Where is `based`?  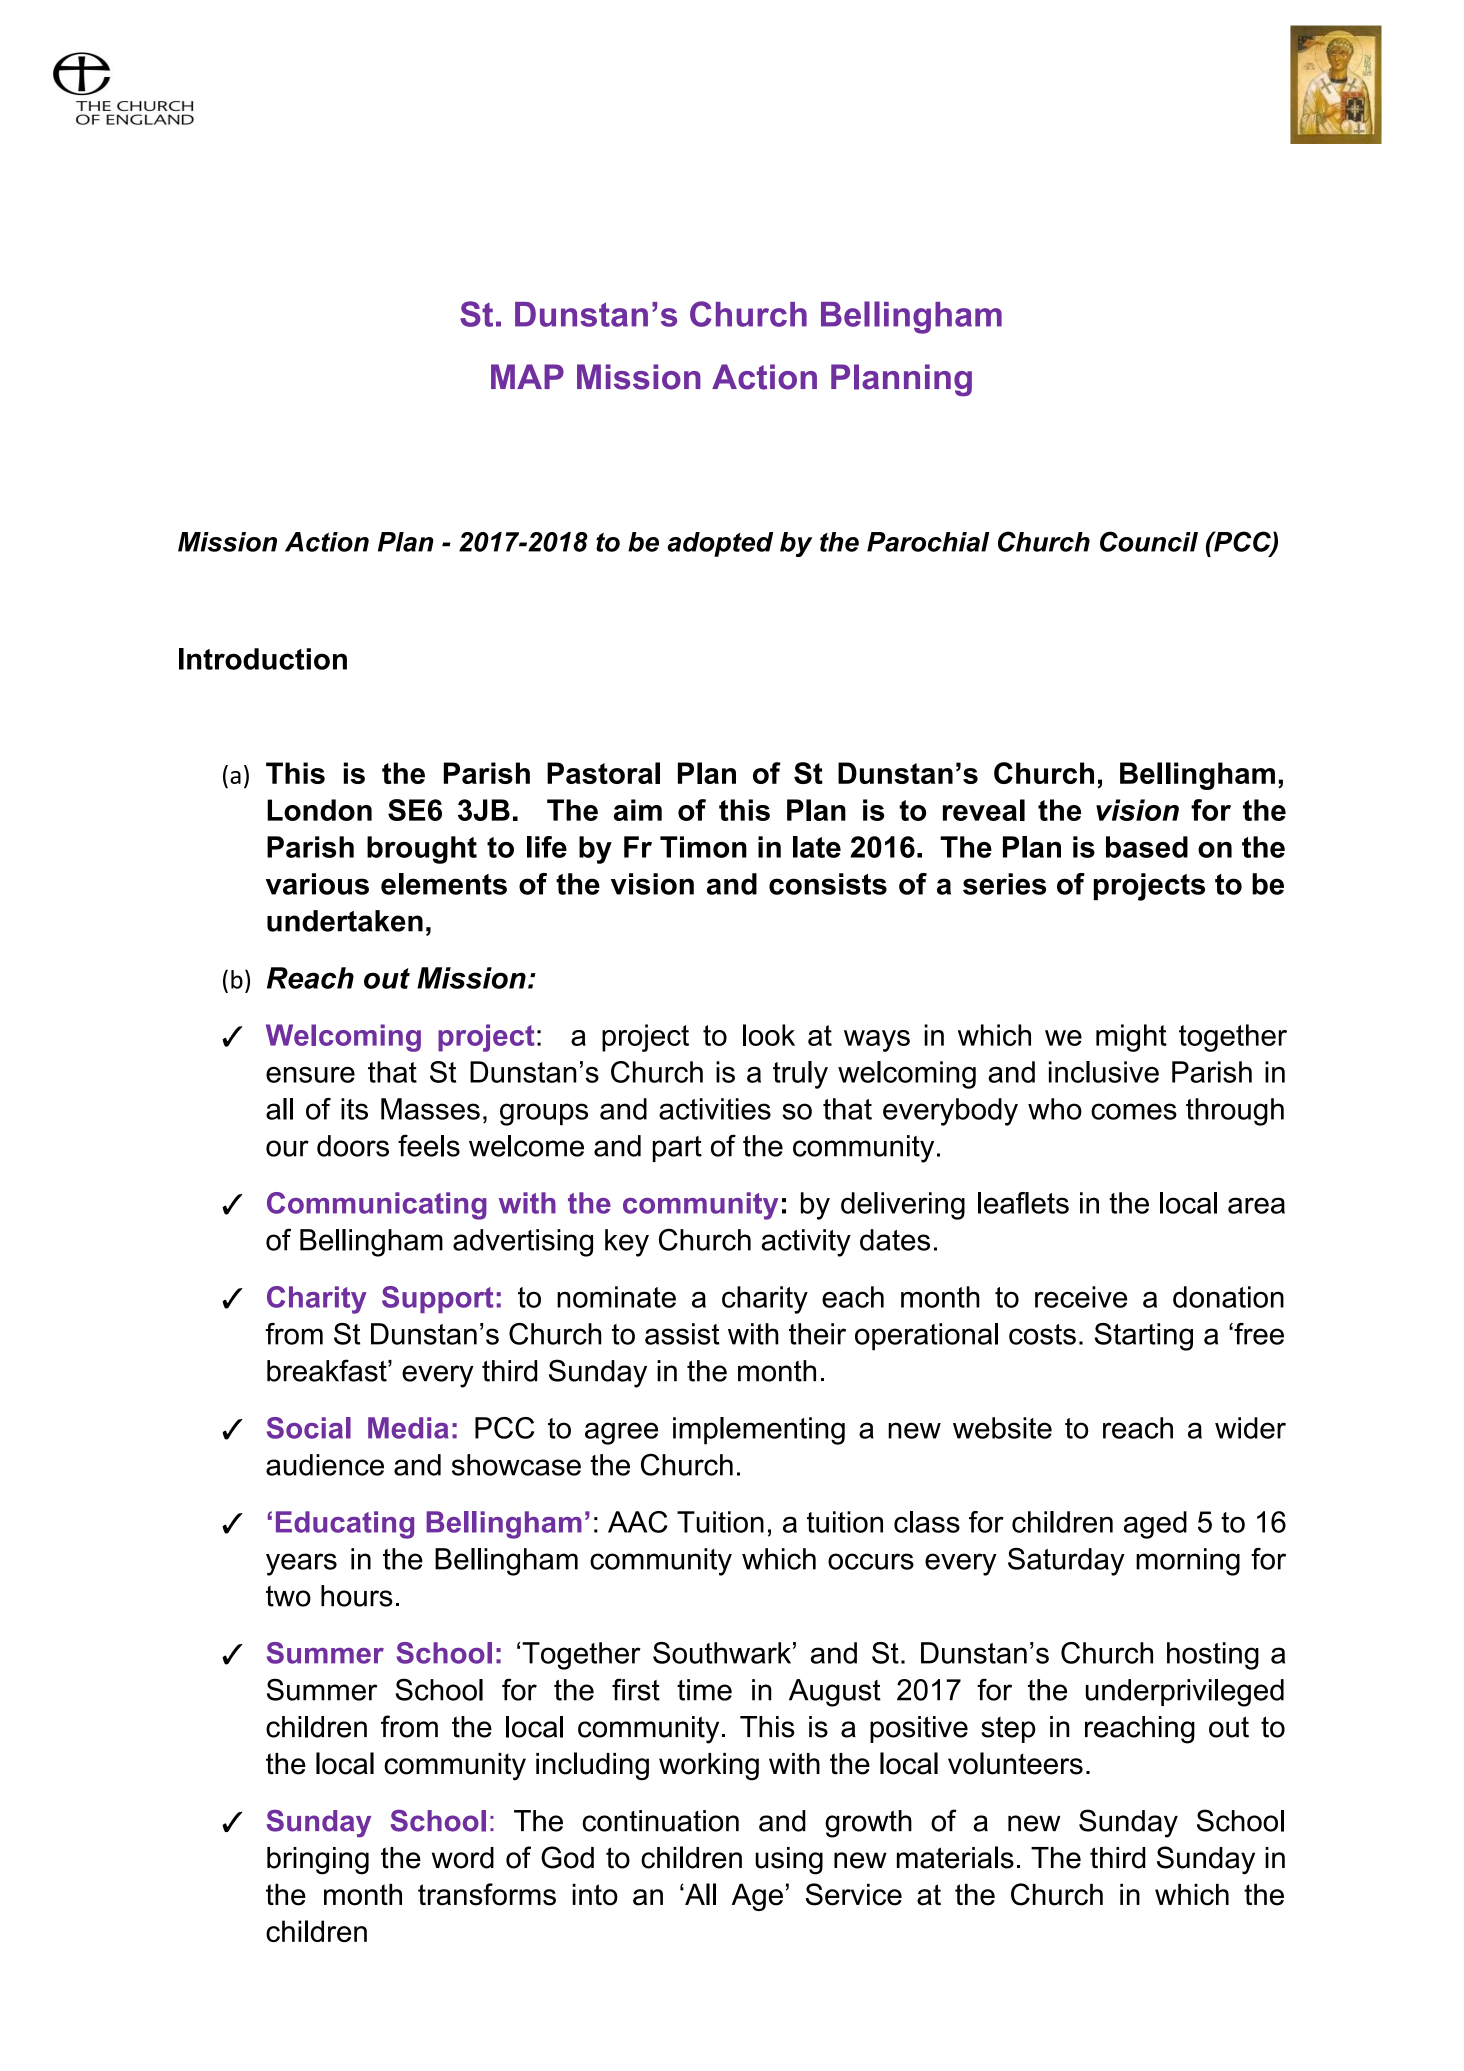 based is located at coordinates (1147, 847).
